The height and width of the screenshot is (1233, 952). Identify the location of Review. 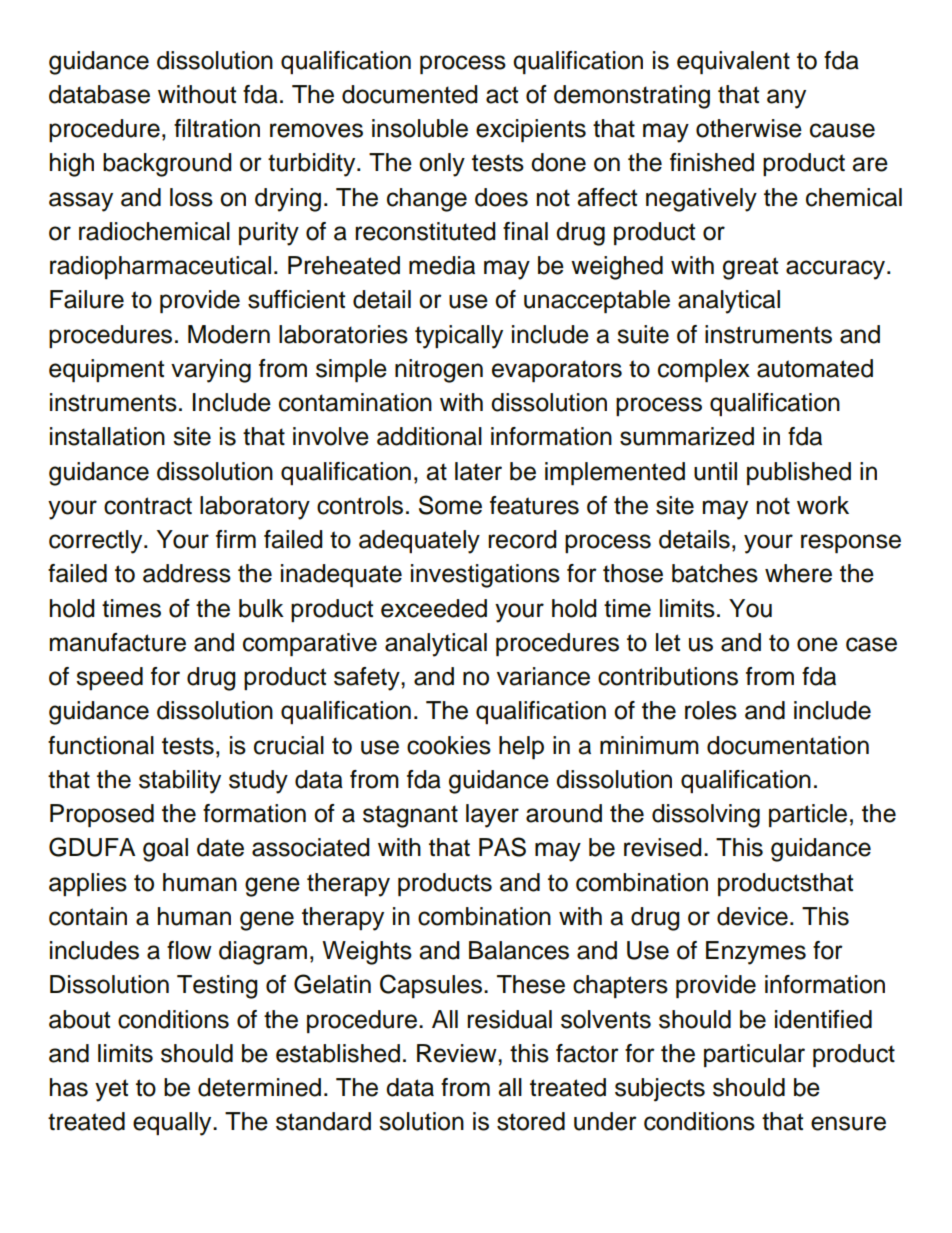
(458, 1053).
